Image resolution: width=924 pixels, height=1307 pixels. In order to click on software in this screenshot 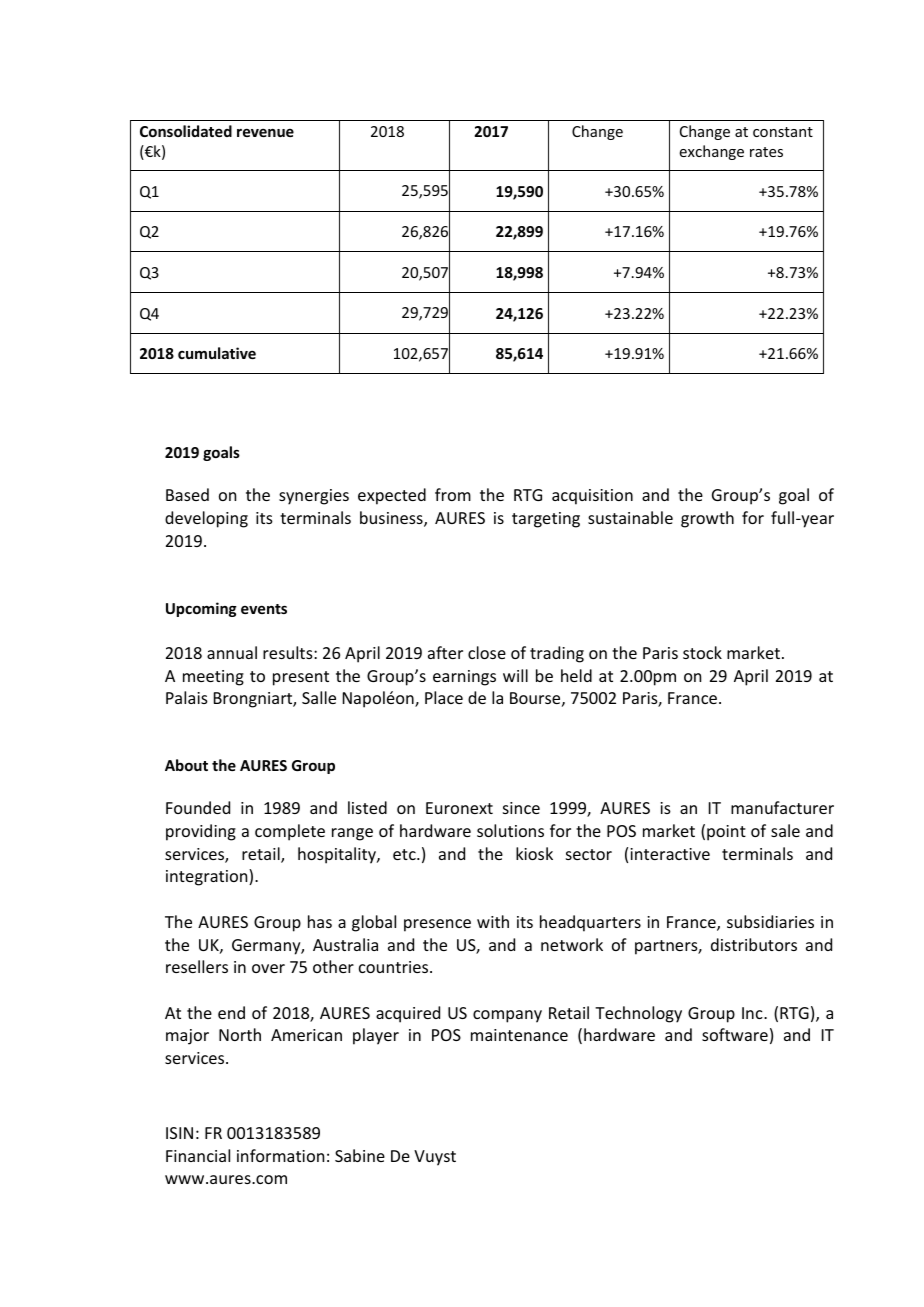, I will do `click(735, 1034)`.
